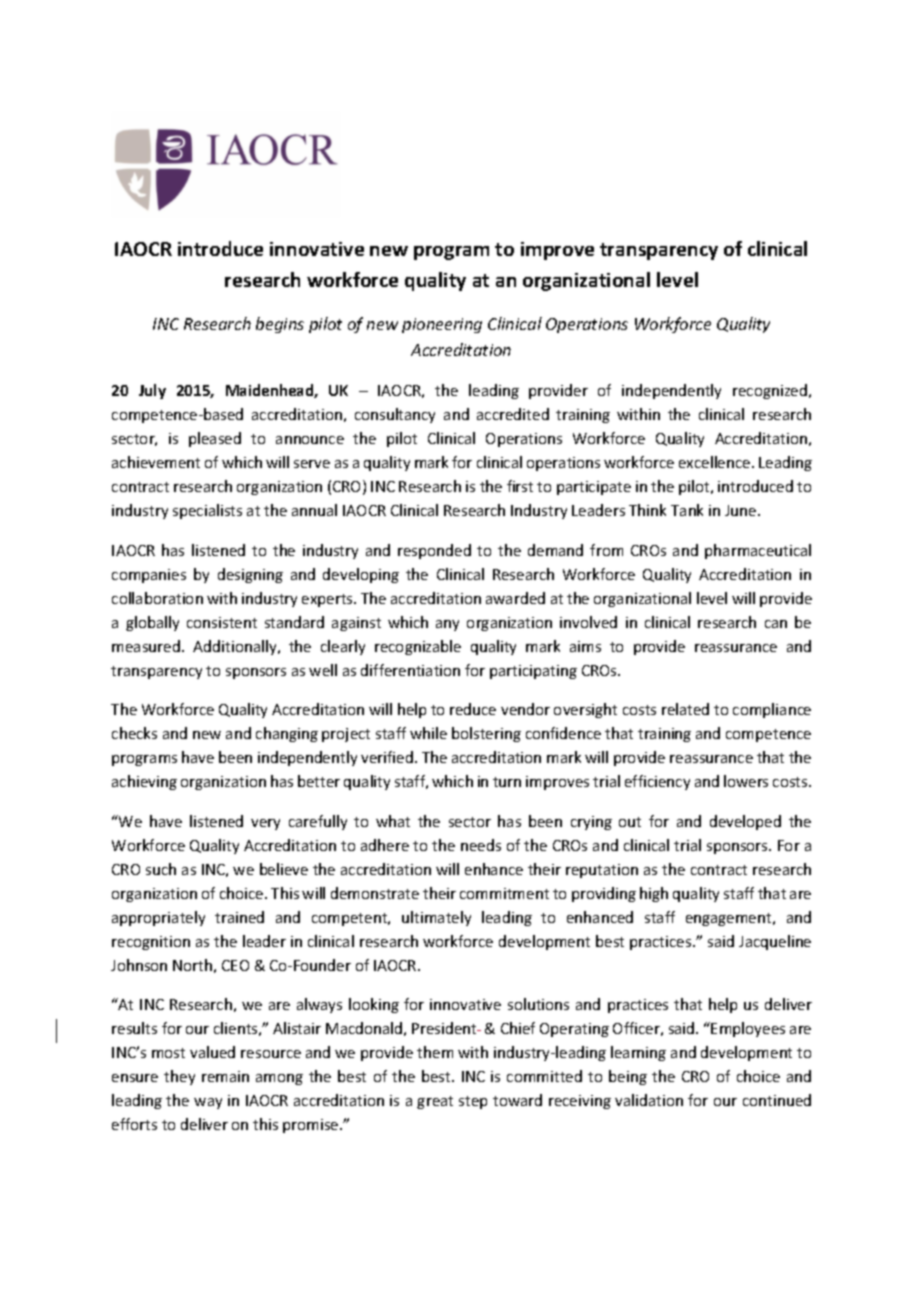 The width and height of the screenshot is (924, 1308). I want to click on begins, so click(280, 325).
